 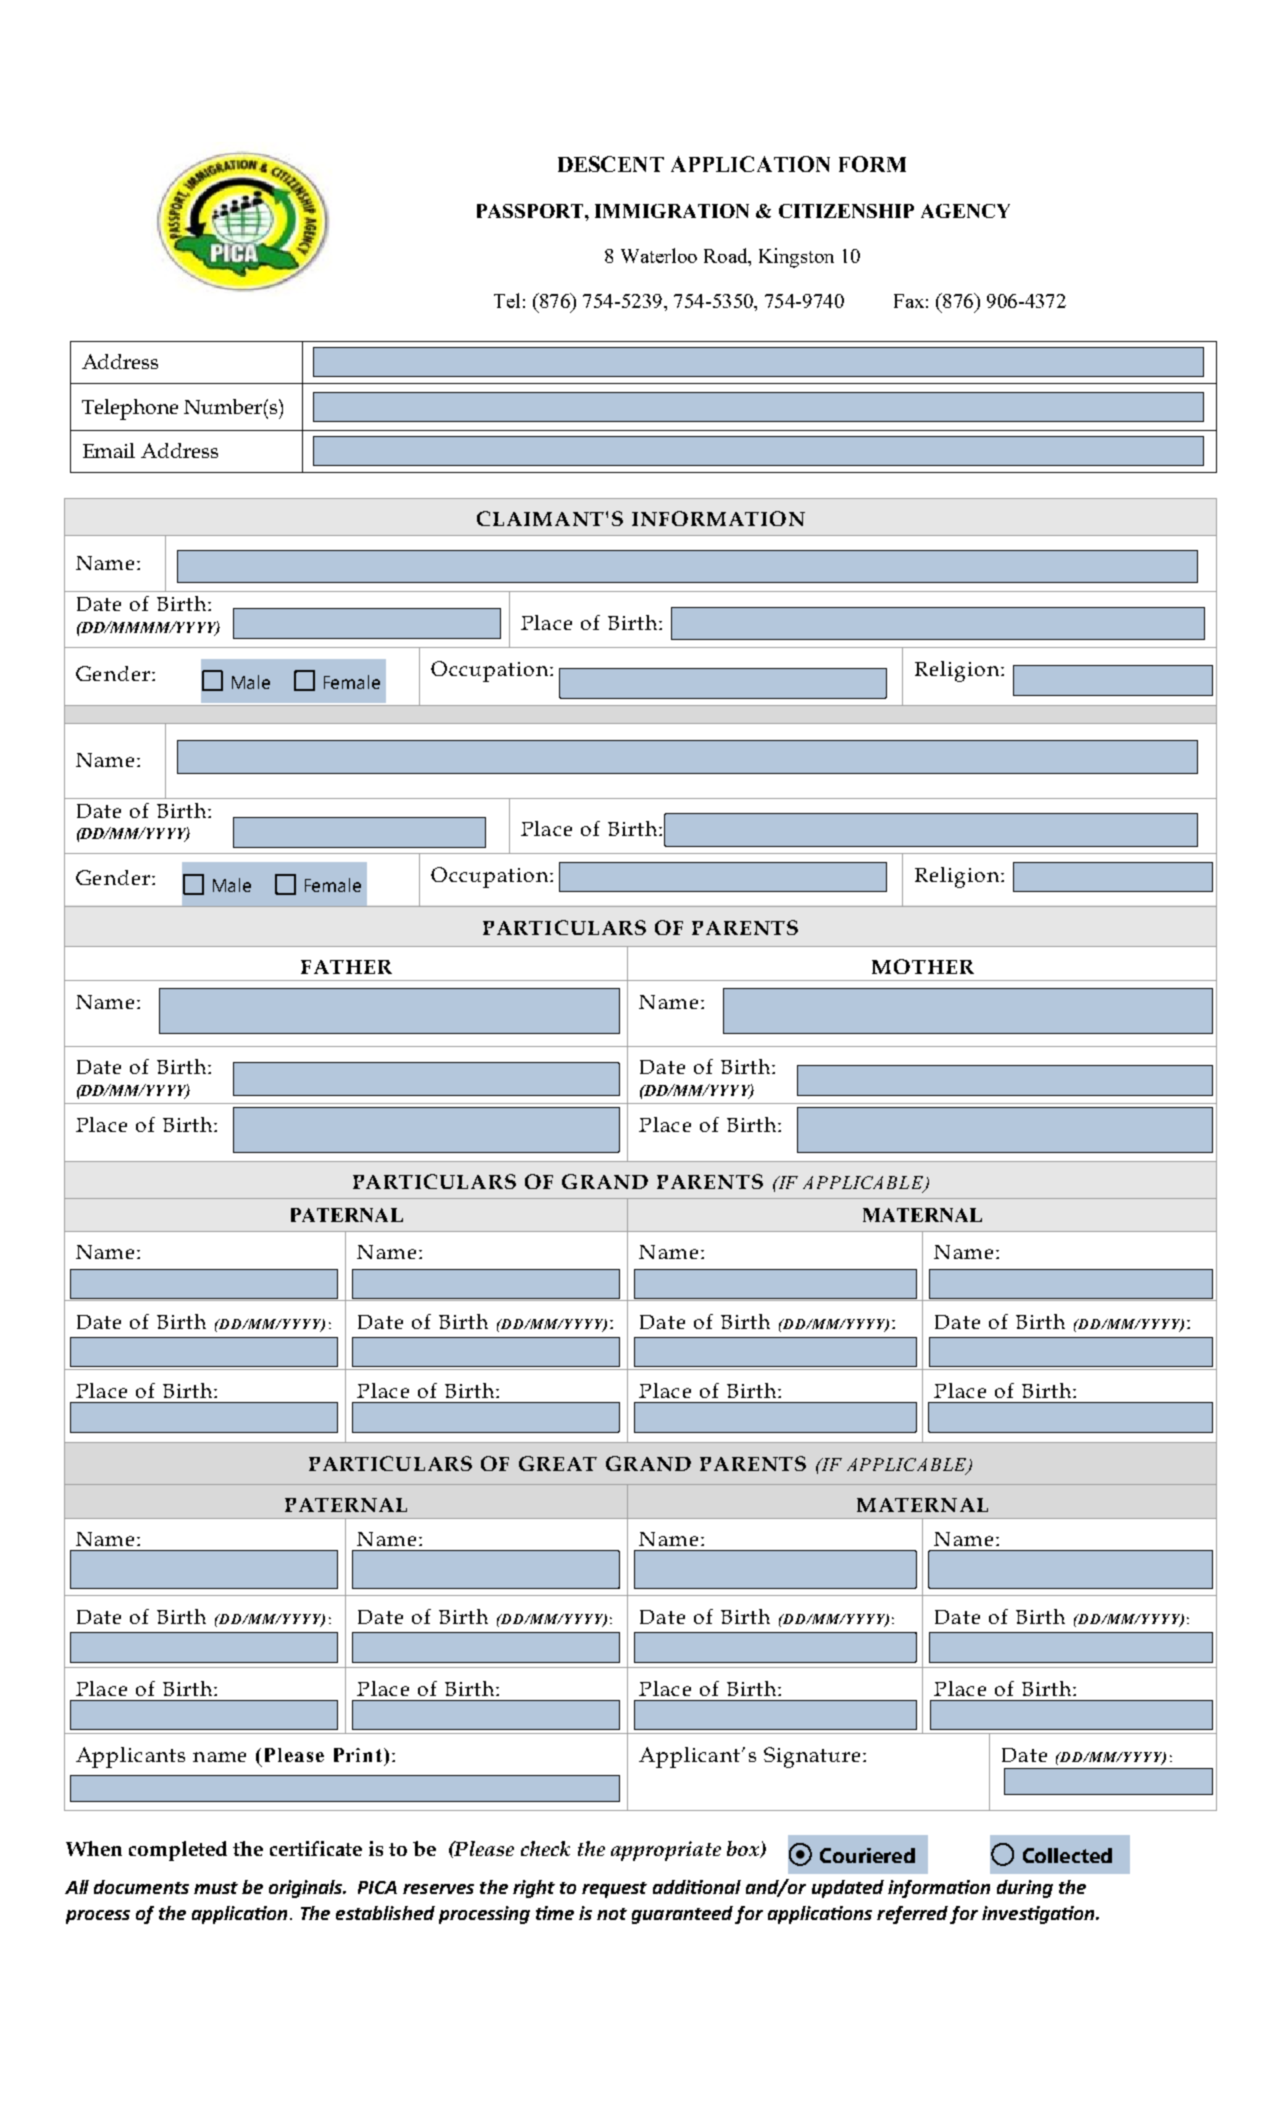 I want to click on PASSPORT, so click(x=531, y=211).
